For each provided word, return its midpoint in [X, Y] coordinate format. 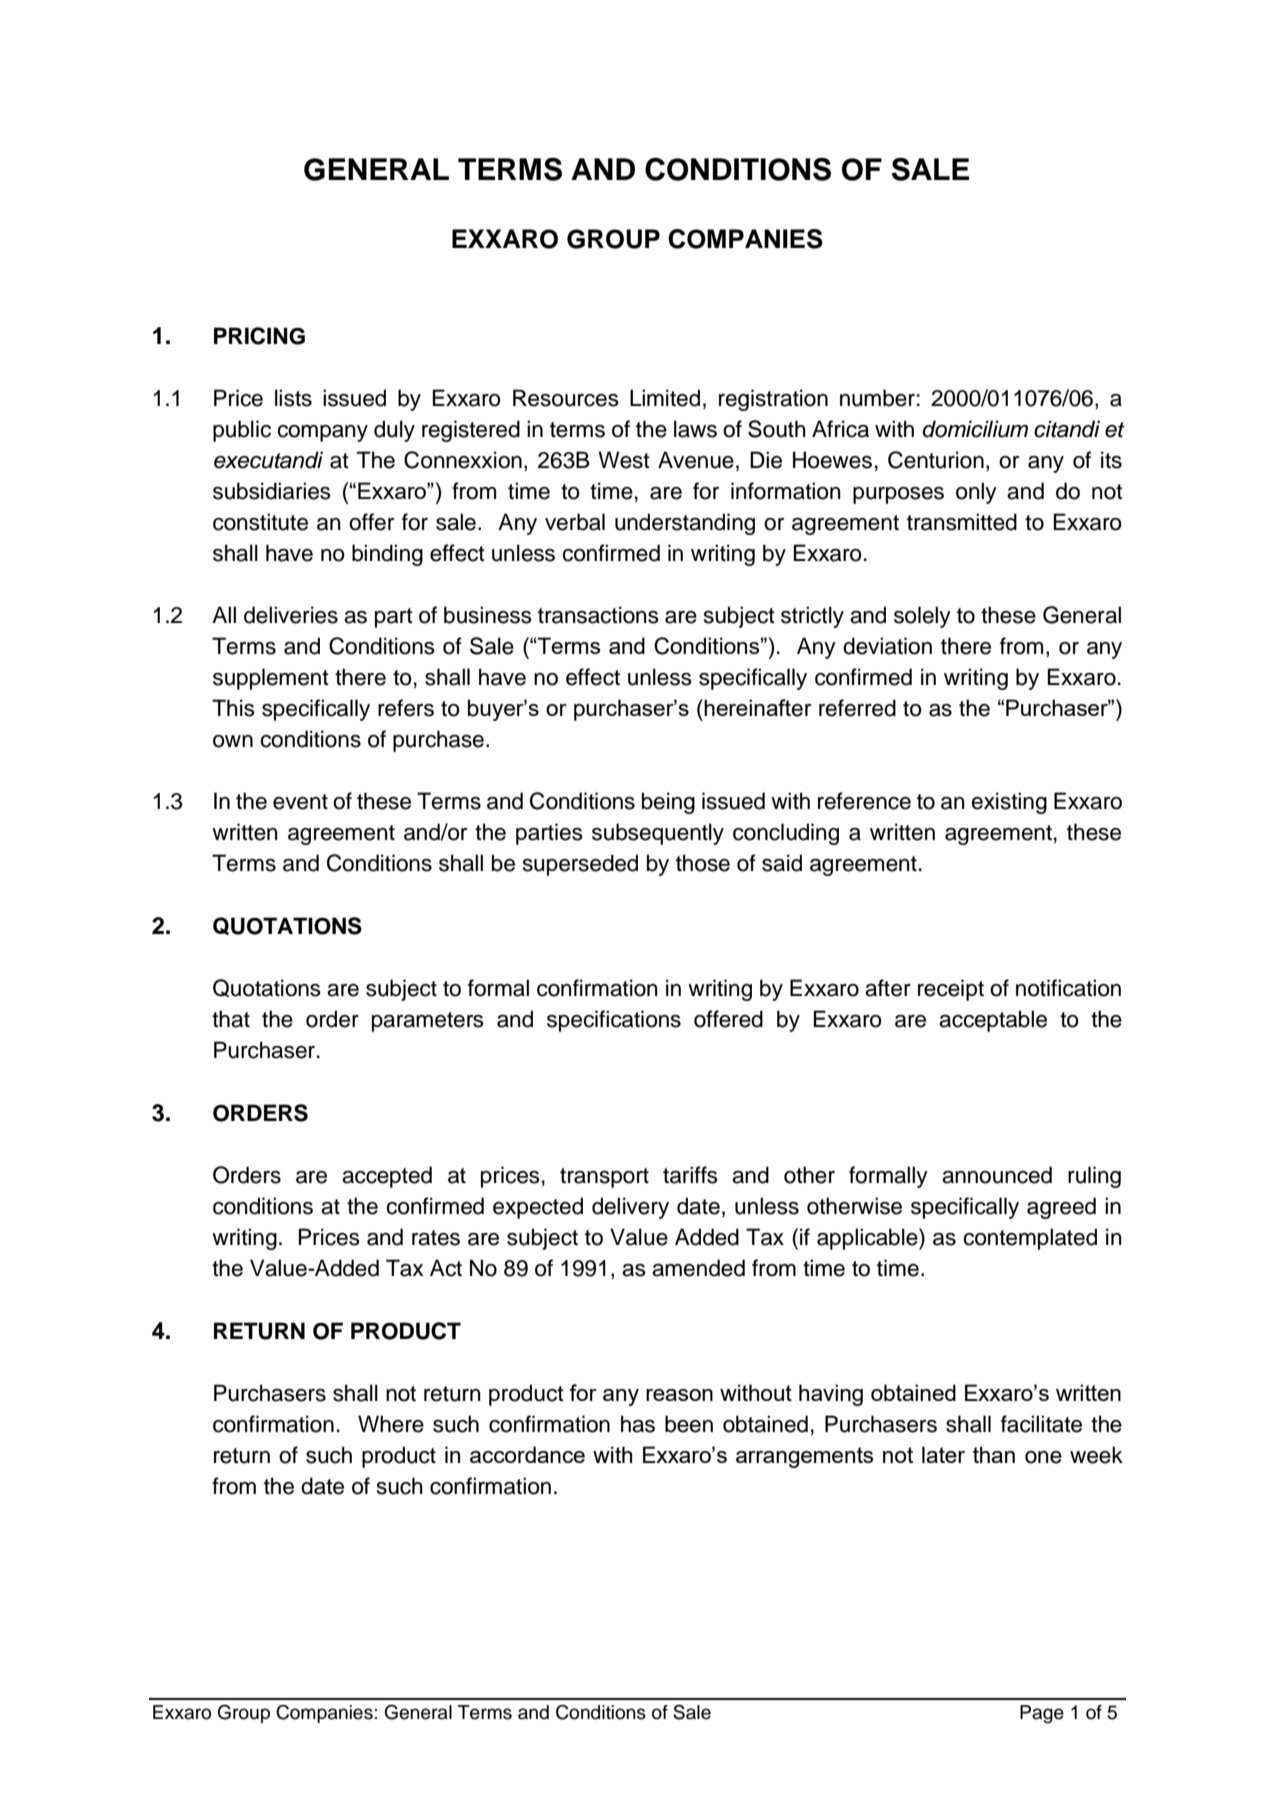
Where [391, 1424]
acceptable [993, 1021]
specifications [614, 1021]
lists [293, 398]
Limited [665, 398]
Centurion [936, 460]
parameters [428, 1022]
